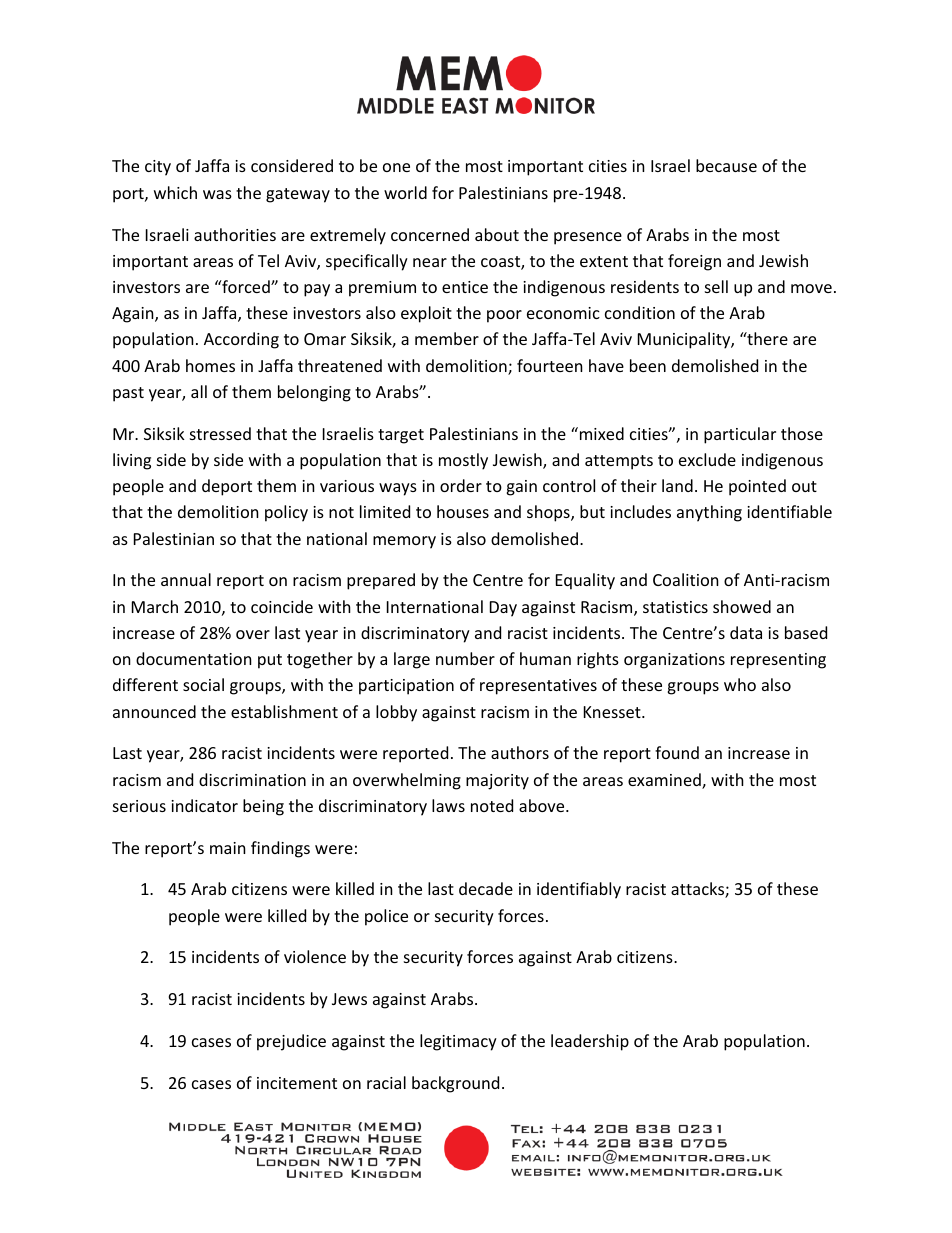  I want to click on homes, so click(210, 365).
